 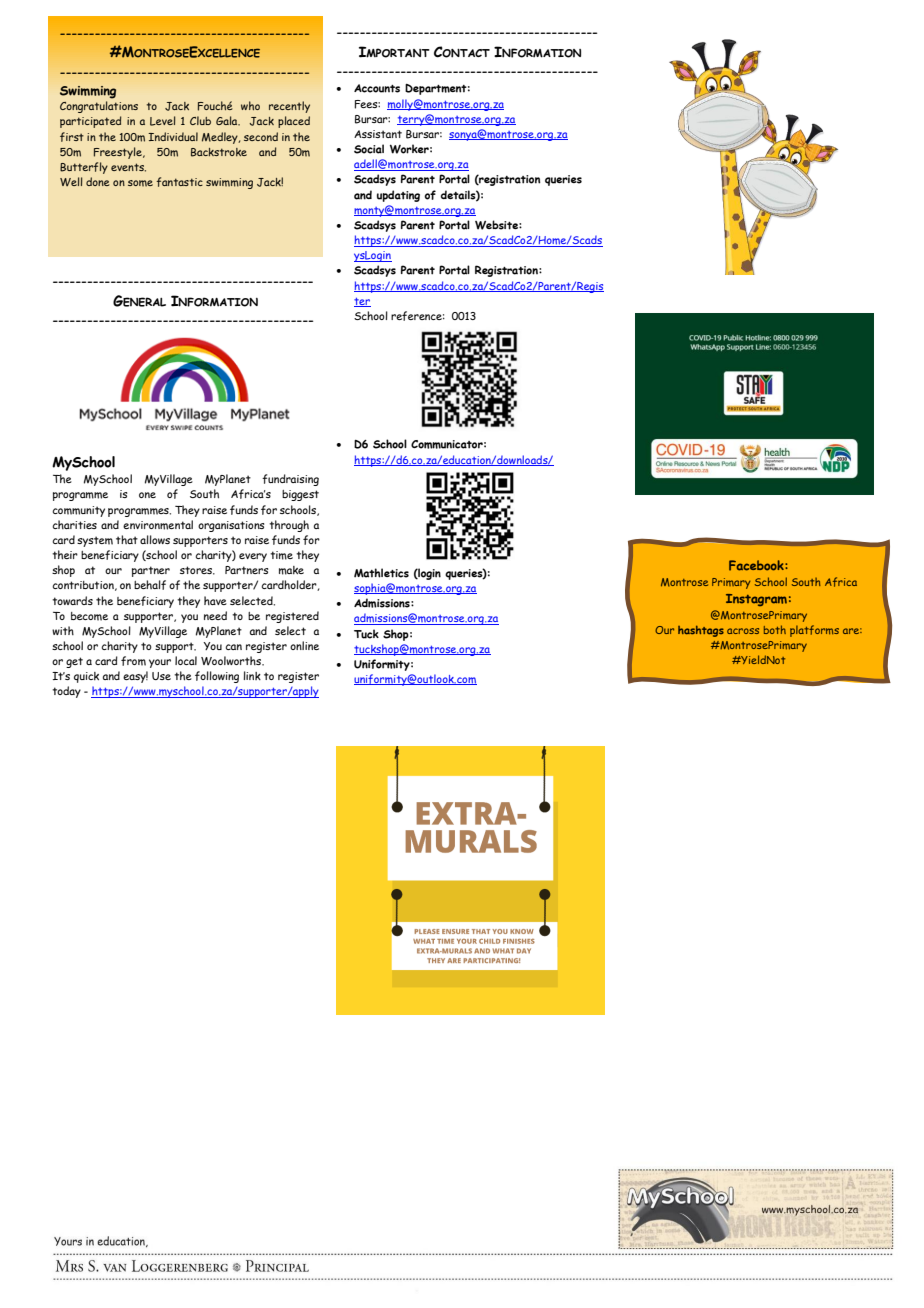 What do you see at coordinates (161, 676) in the screenshot?
I see `Use` at bounding box center [161, 676].
